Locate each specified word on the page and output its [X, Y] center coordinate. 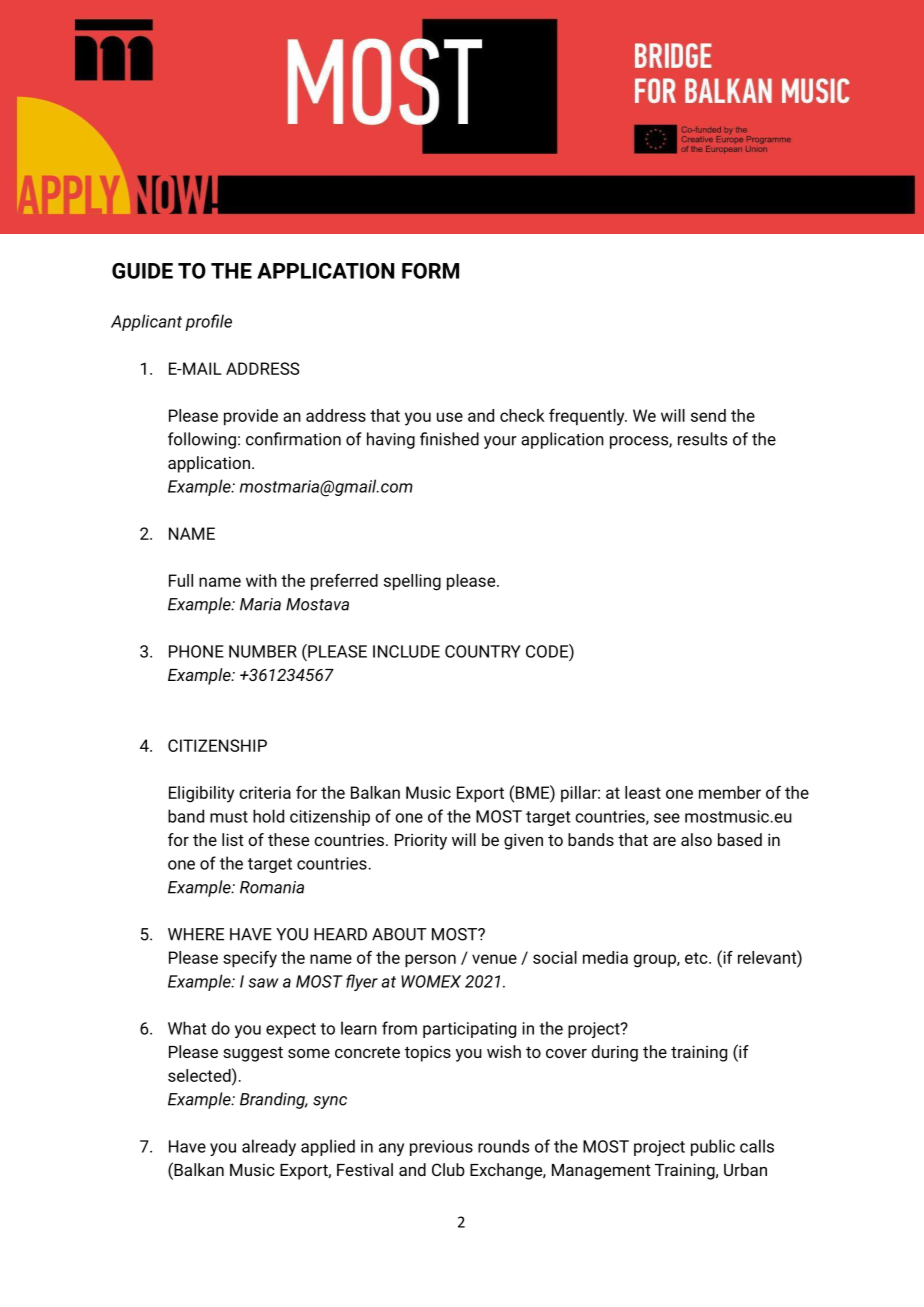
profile [208, 322]
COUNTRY [483, 651]
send [708, 415]
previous [441, 1148]
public [713, 1147]
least [643, 792]
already [269, 1147]
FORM [430, 271]
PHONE [196, 651]
